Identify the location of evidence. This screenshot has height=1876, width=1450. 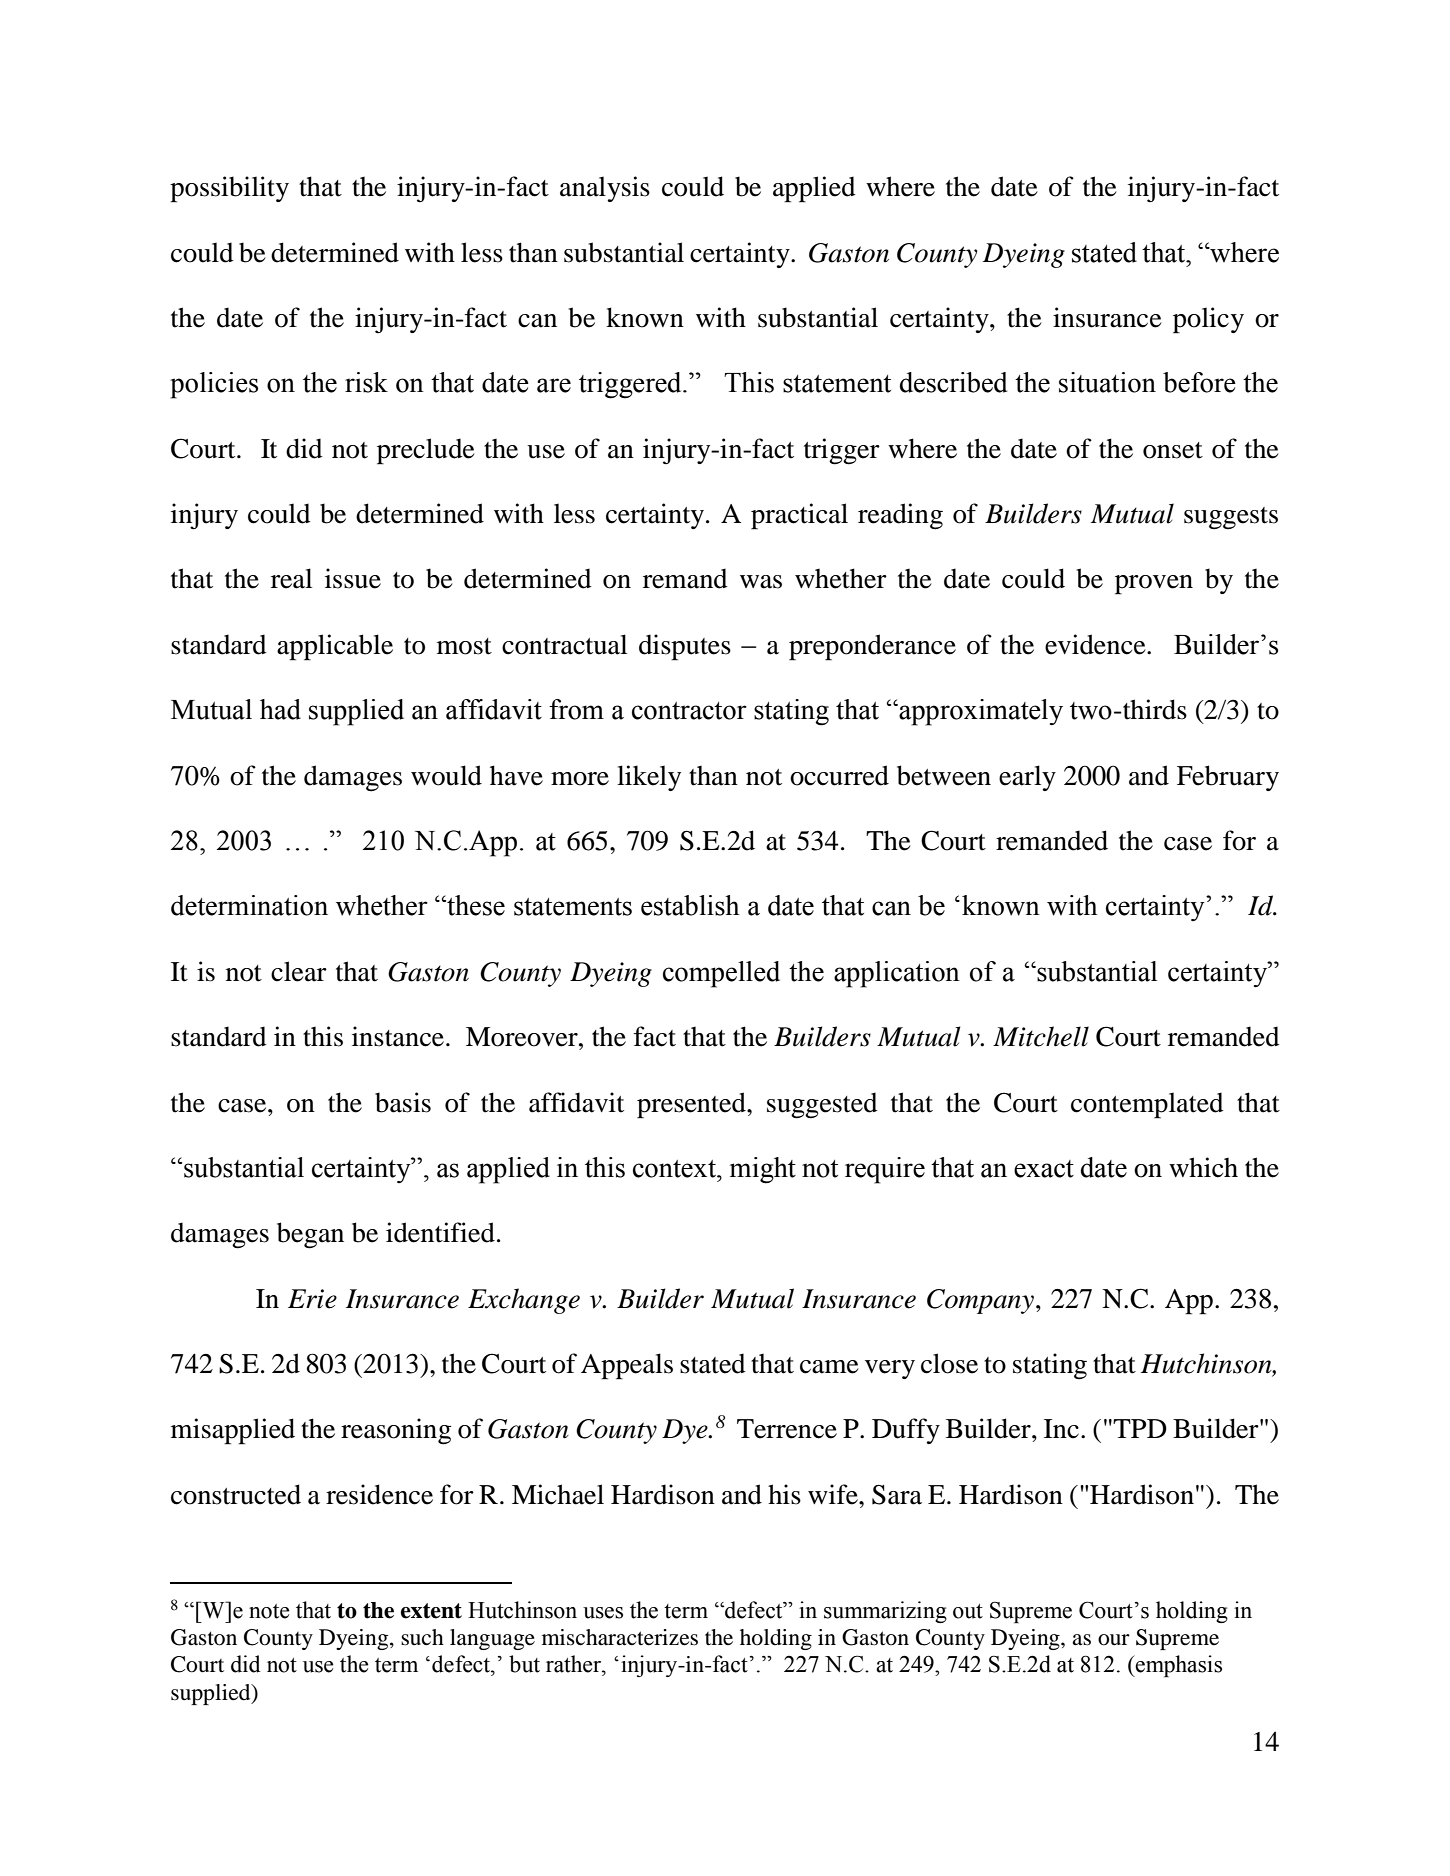
(1096, 644).
